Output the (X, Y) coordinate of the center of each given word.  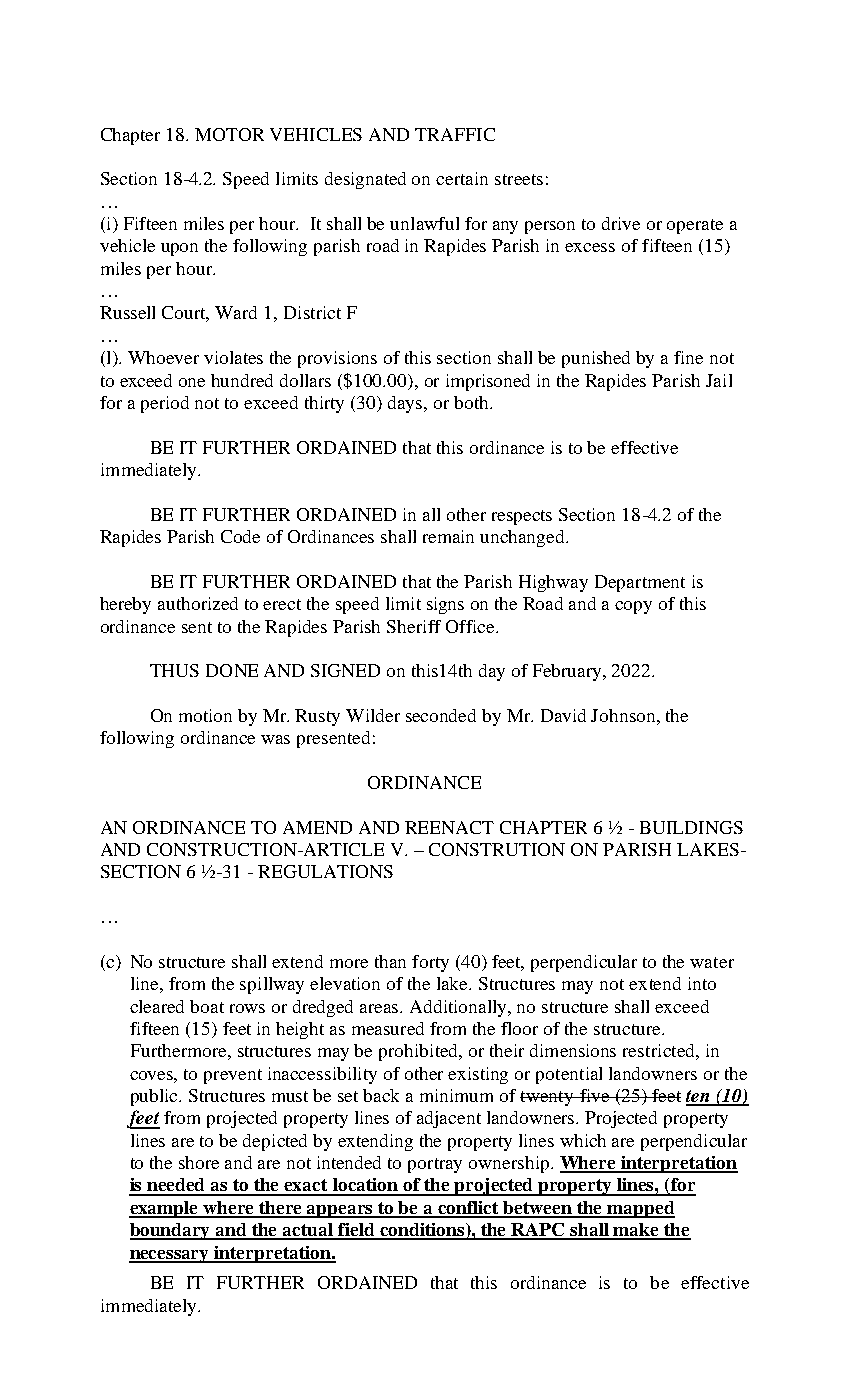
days (406, 404)
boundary (171, 1231)
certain (462, 178)
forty (430, 963)
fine (688, 357)
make (637, 1231)
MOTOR (229, 134)
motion (205, 715)
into (702, 983)
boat (207, 1006)
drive (621, 223)
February (569, 672)
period (165, 404)
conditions (422, 1231)
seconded (441, 715)
